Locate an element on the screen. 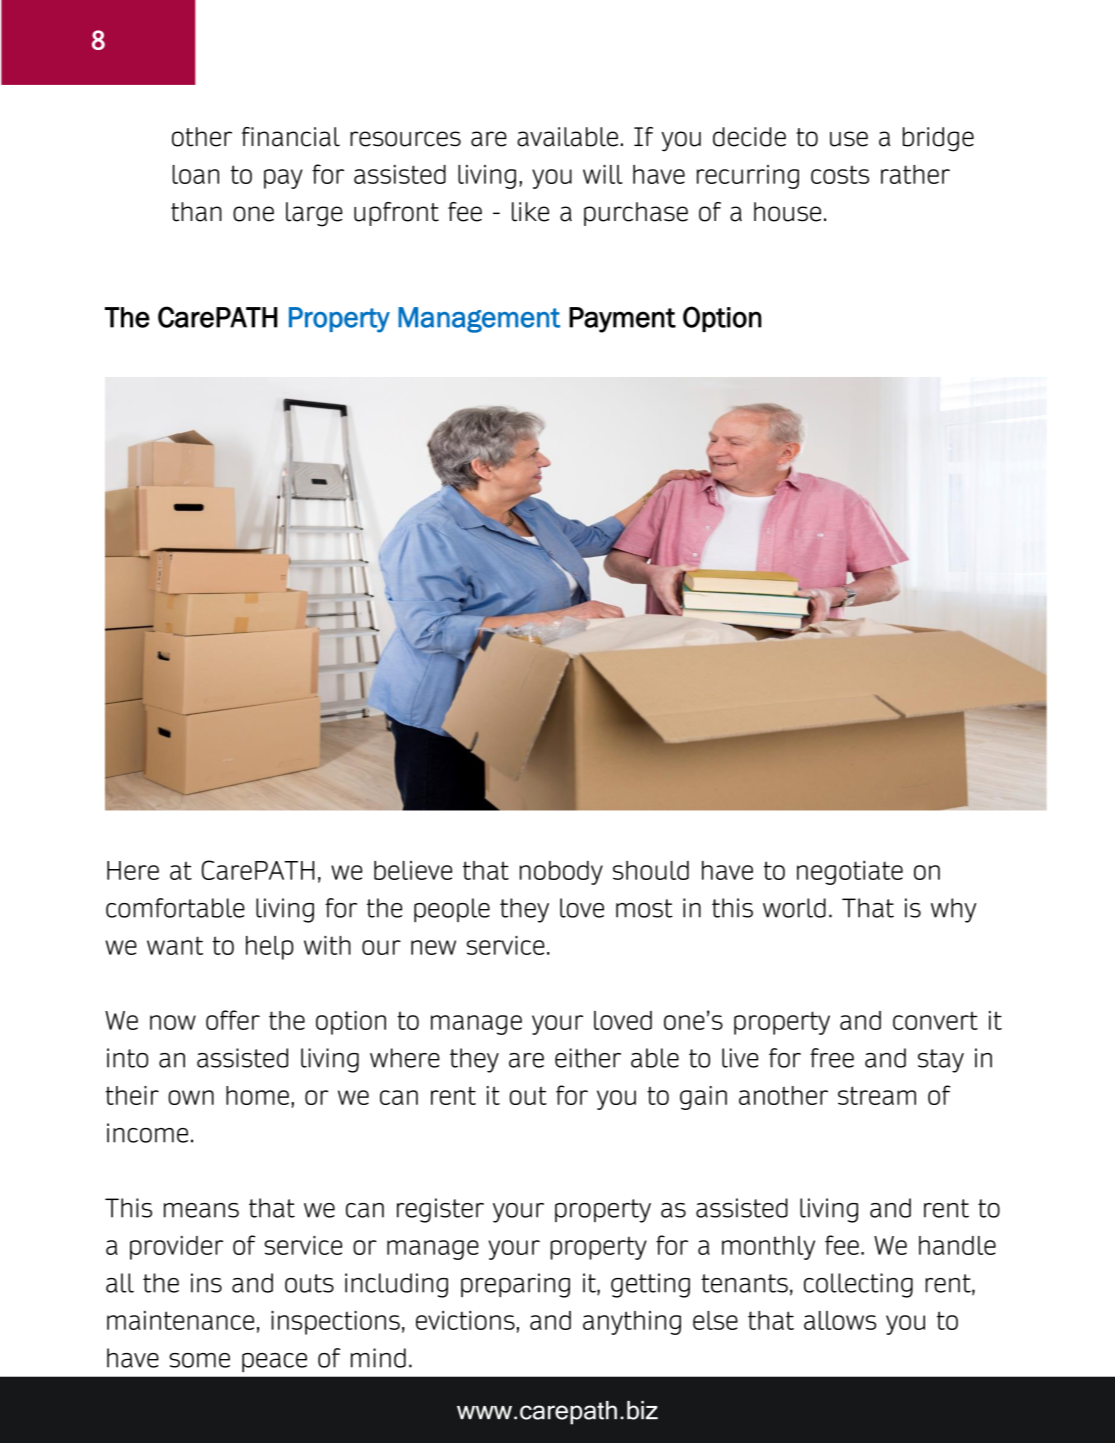  costs is located at coordinates (840, 174).
